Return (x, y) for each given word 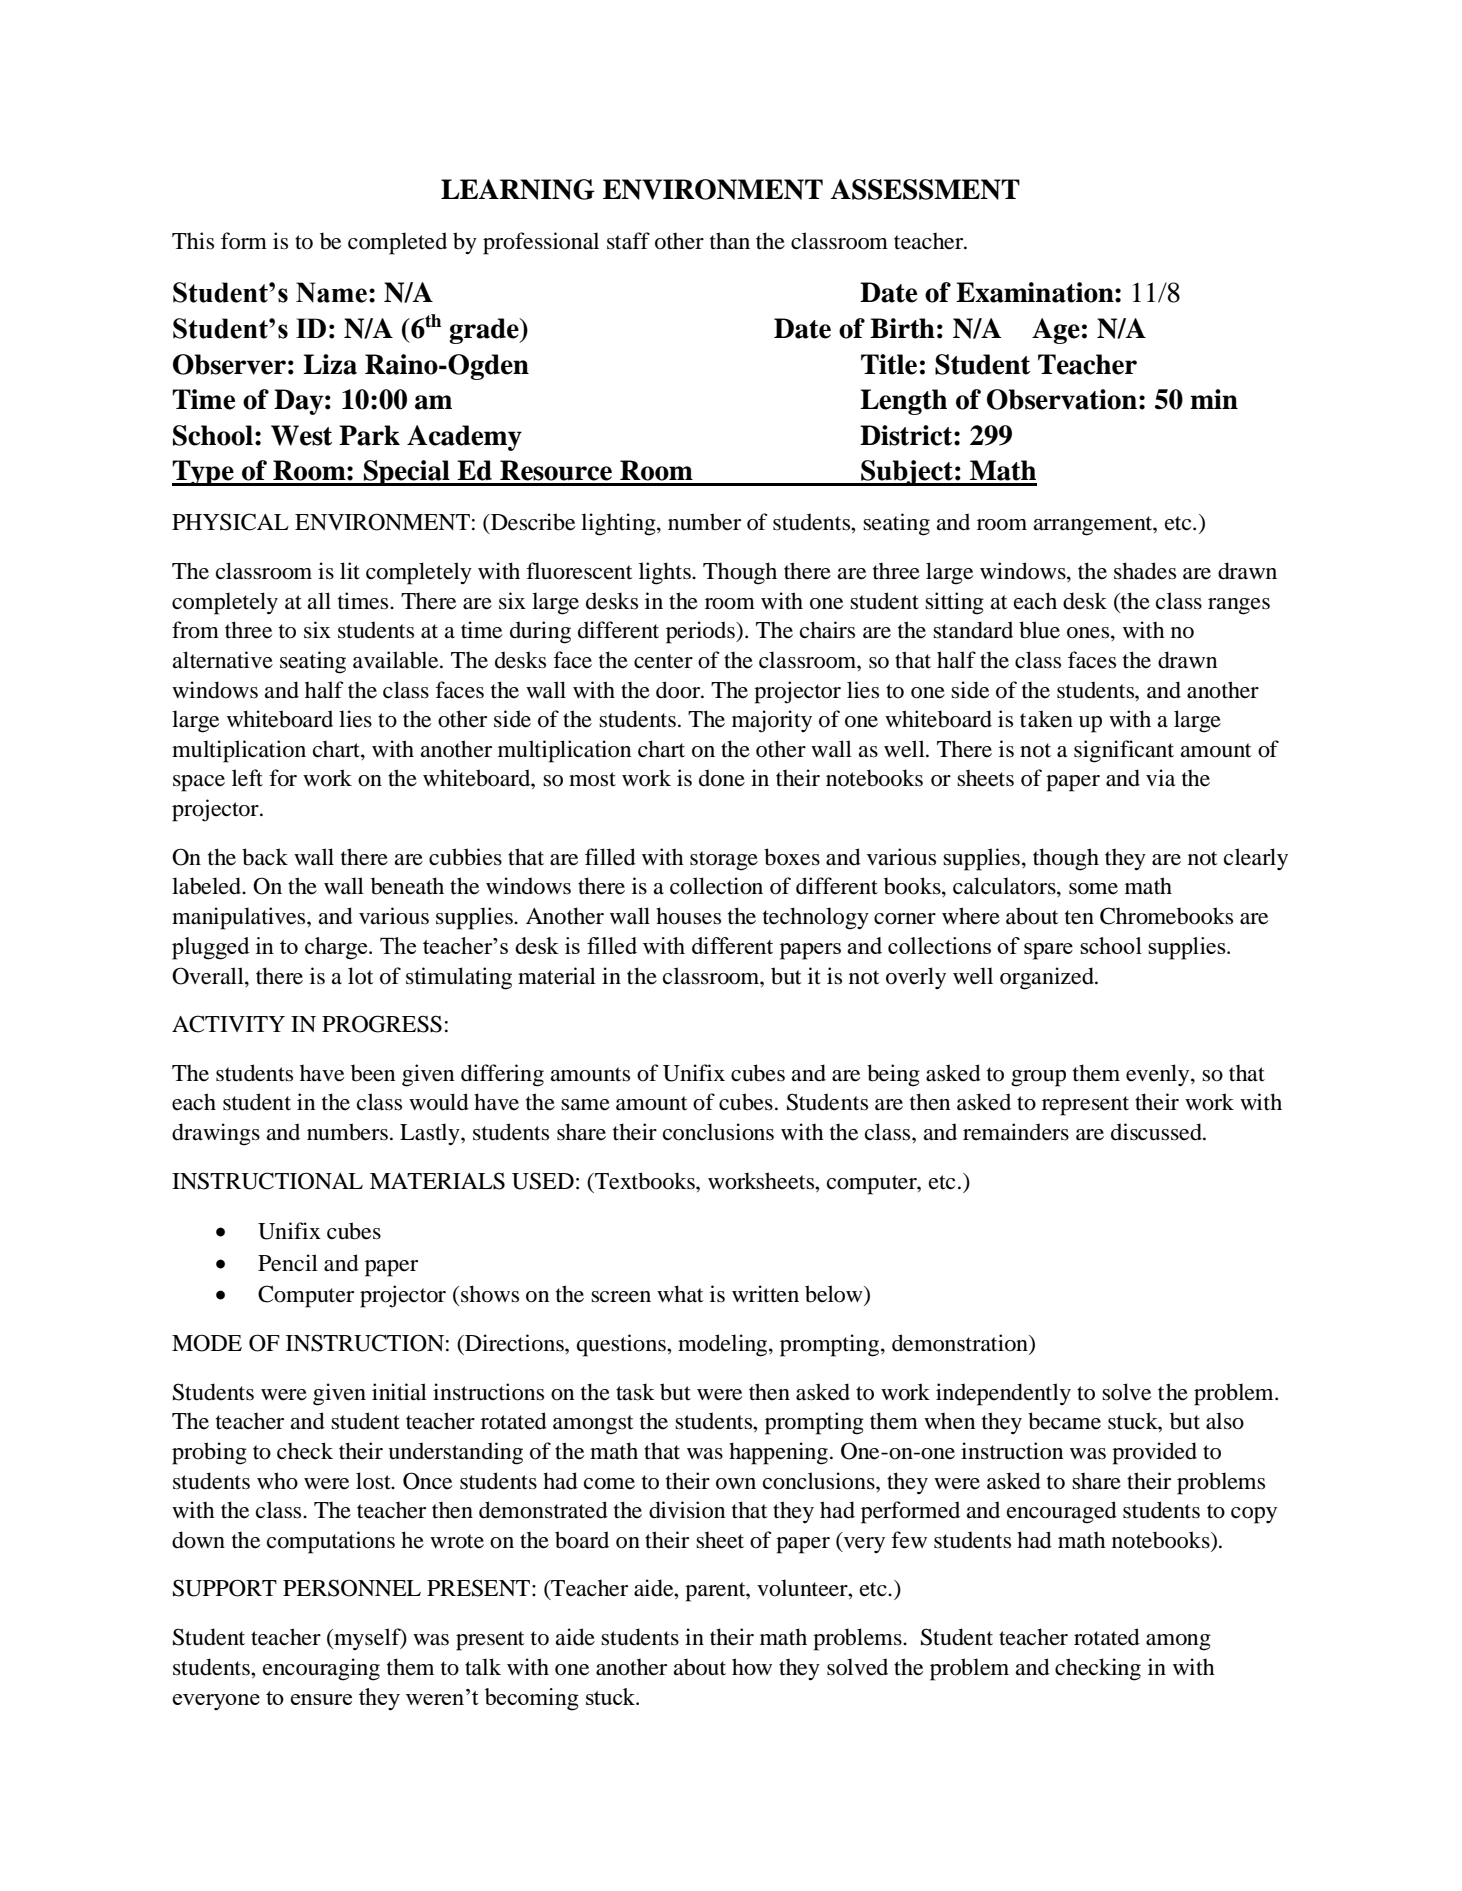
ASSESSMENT (925, 189)
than (730, 241)
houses (688, 916)
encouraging (321, 1669)
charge (337, 948)
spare (1048, 951)
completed (397, 243)
